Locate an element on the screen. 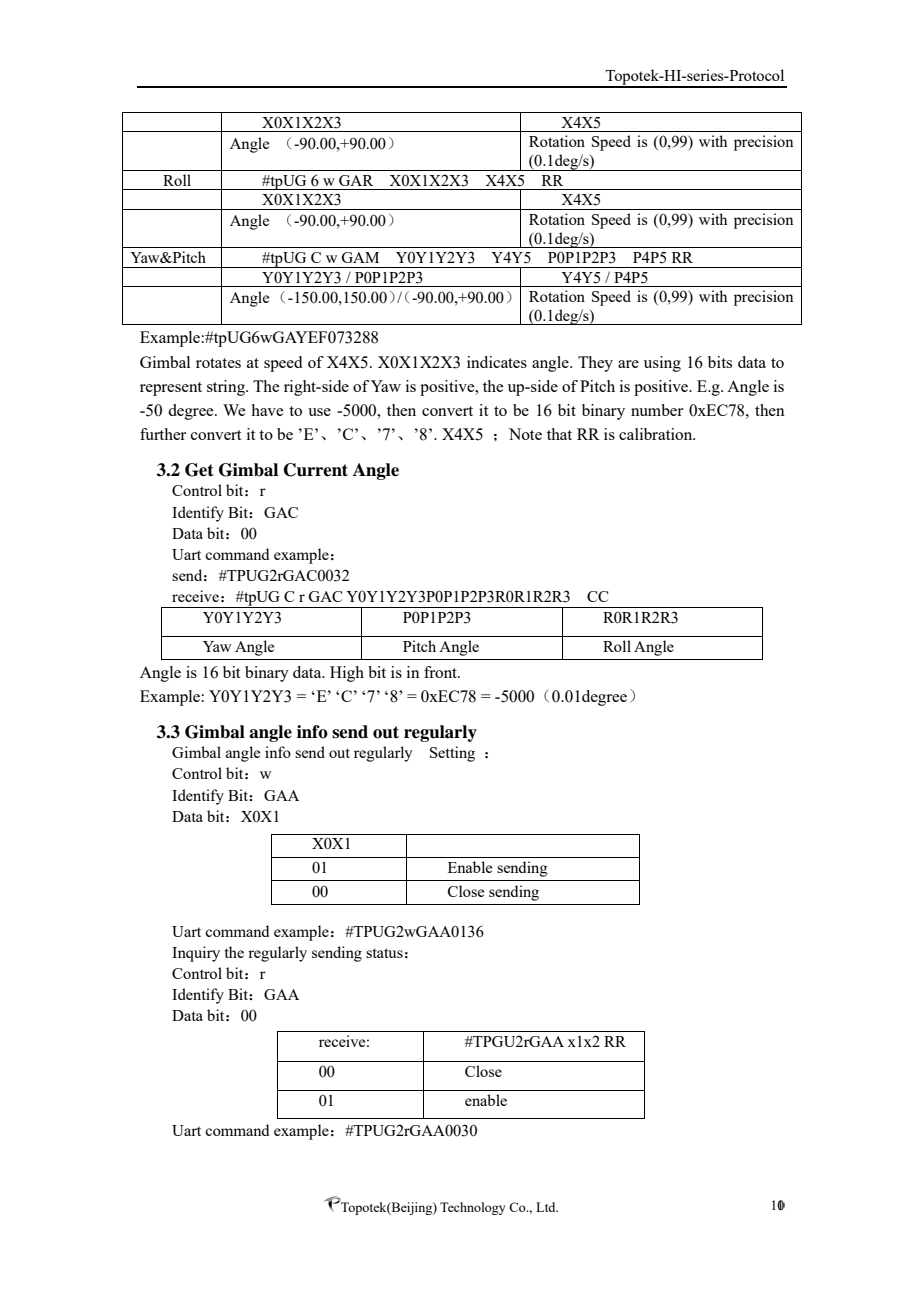 The width and height of the screenshot is (924, 1308). Technology is located at coordinates (473, 1208).
